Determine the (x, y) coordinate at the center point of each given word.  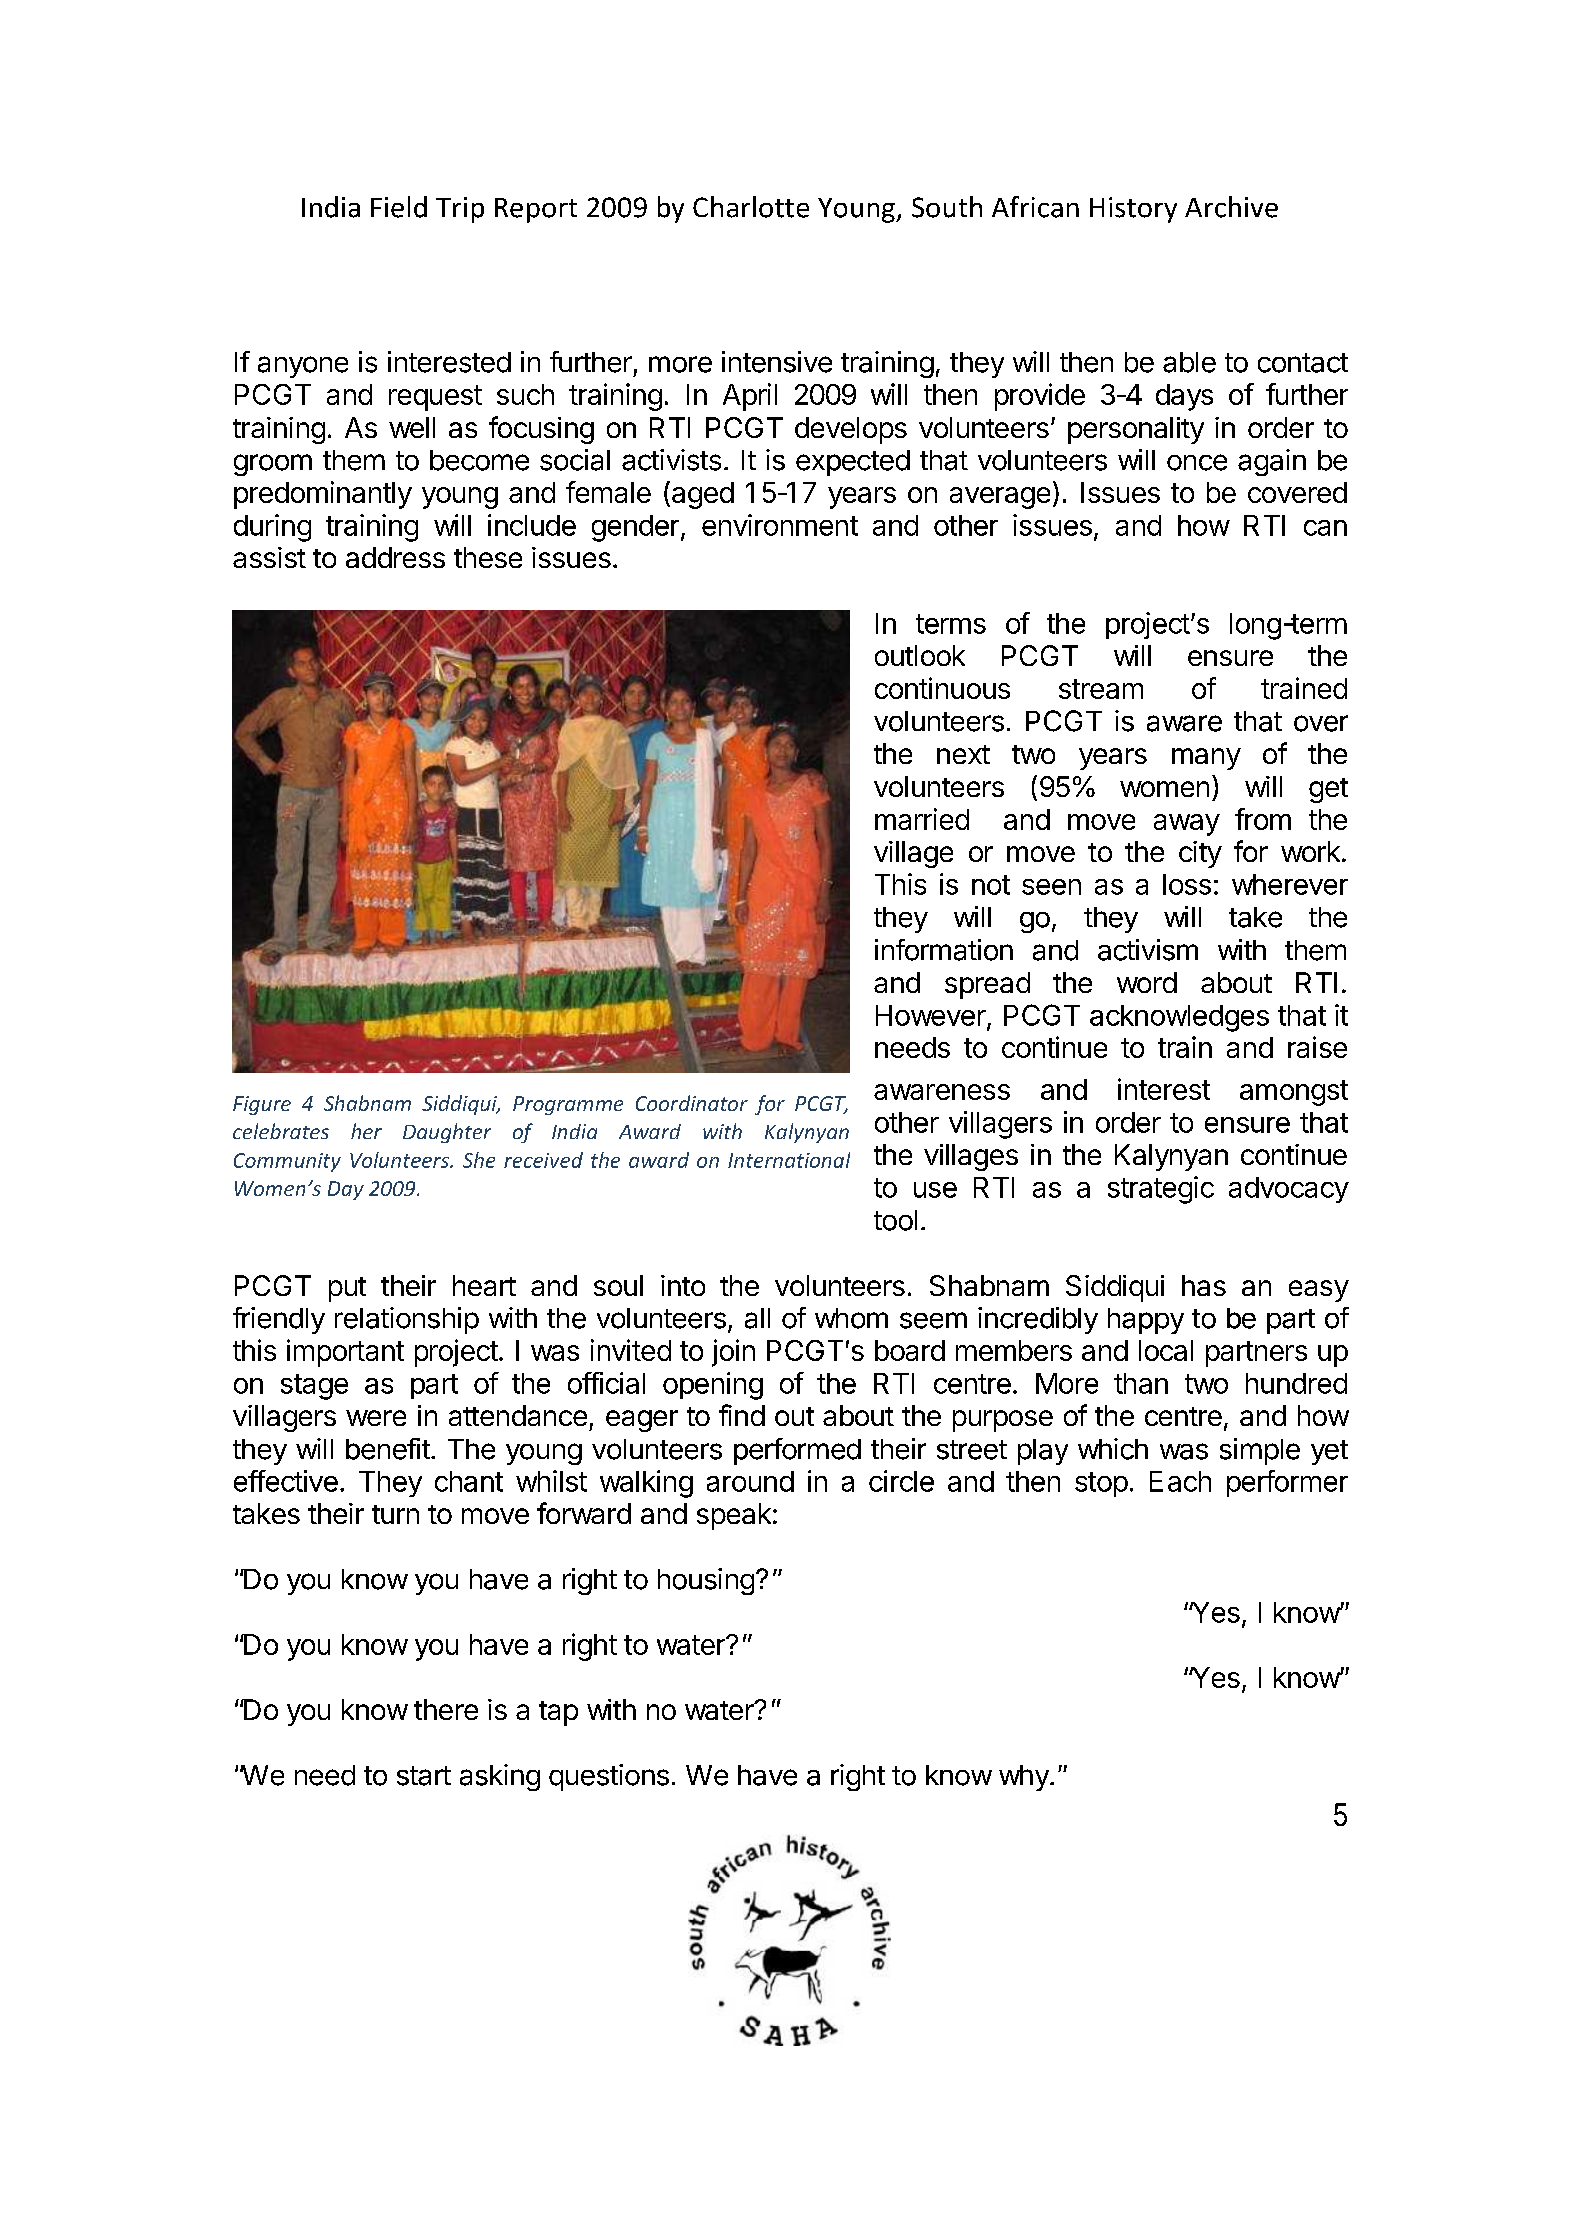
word (1147, 982)
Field (399, 207)
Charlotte (751, 207)
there (446, 1709)
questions (609, 1777)
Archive (1231, 207)
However (932, 1016)
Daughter (447, 1133)
